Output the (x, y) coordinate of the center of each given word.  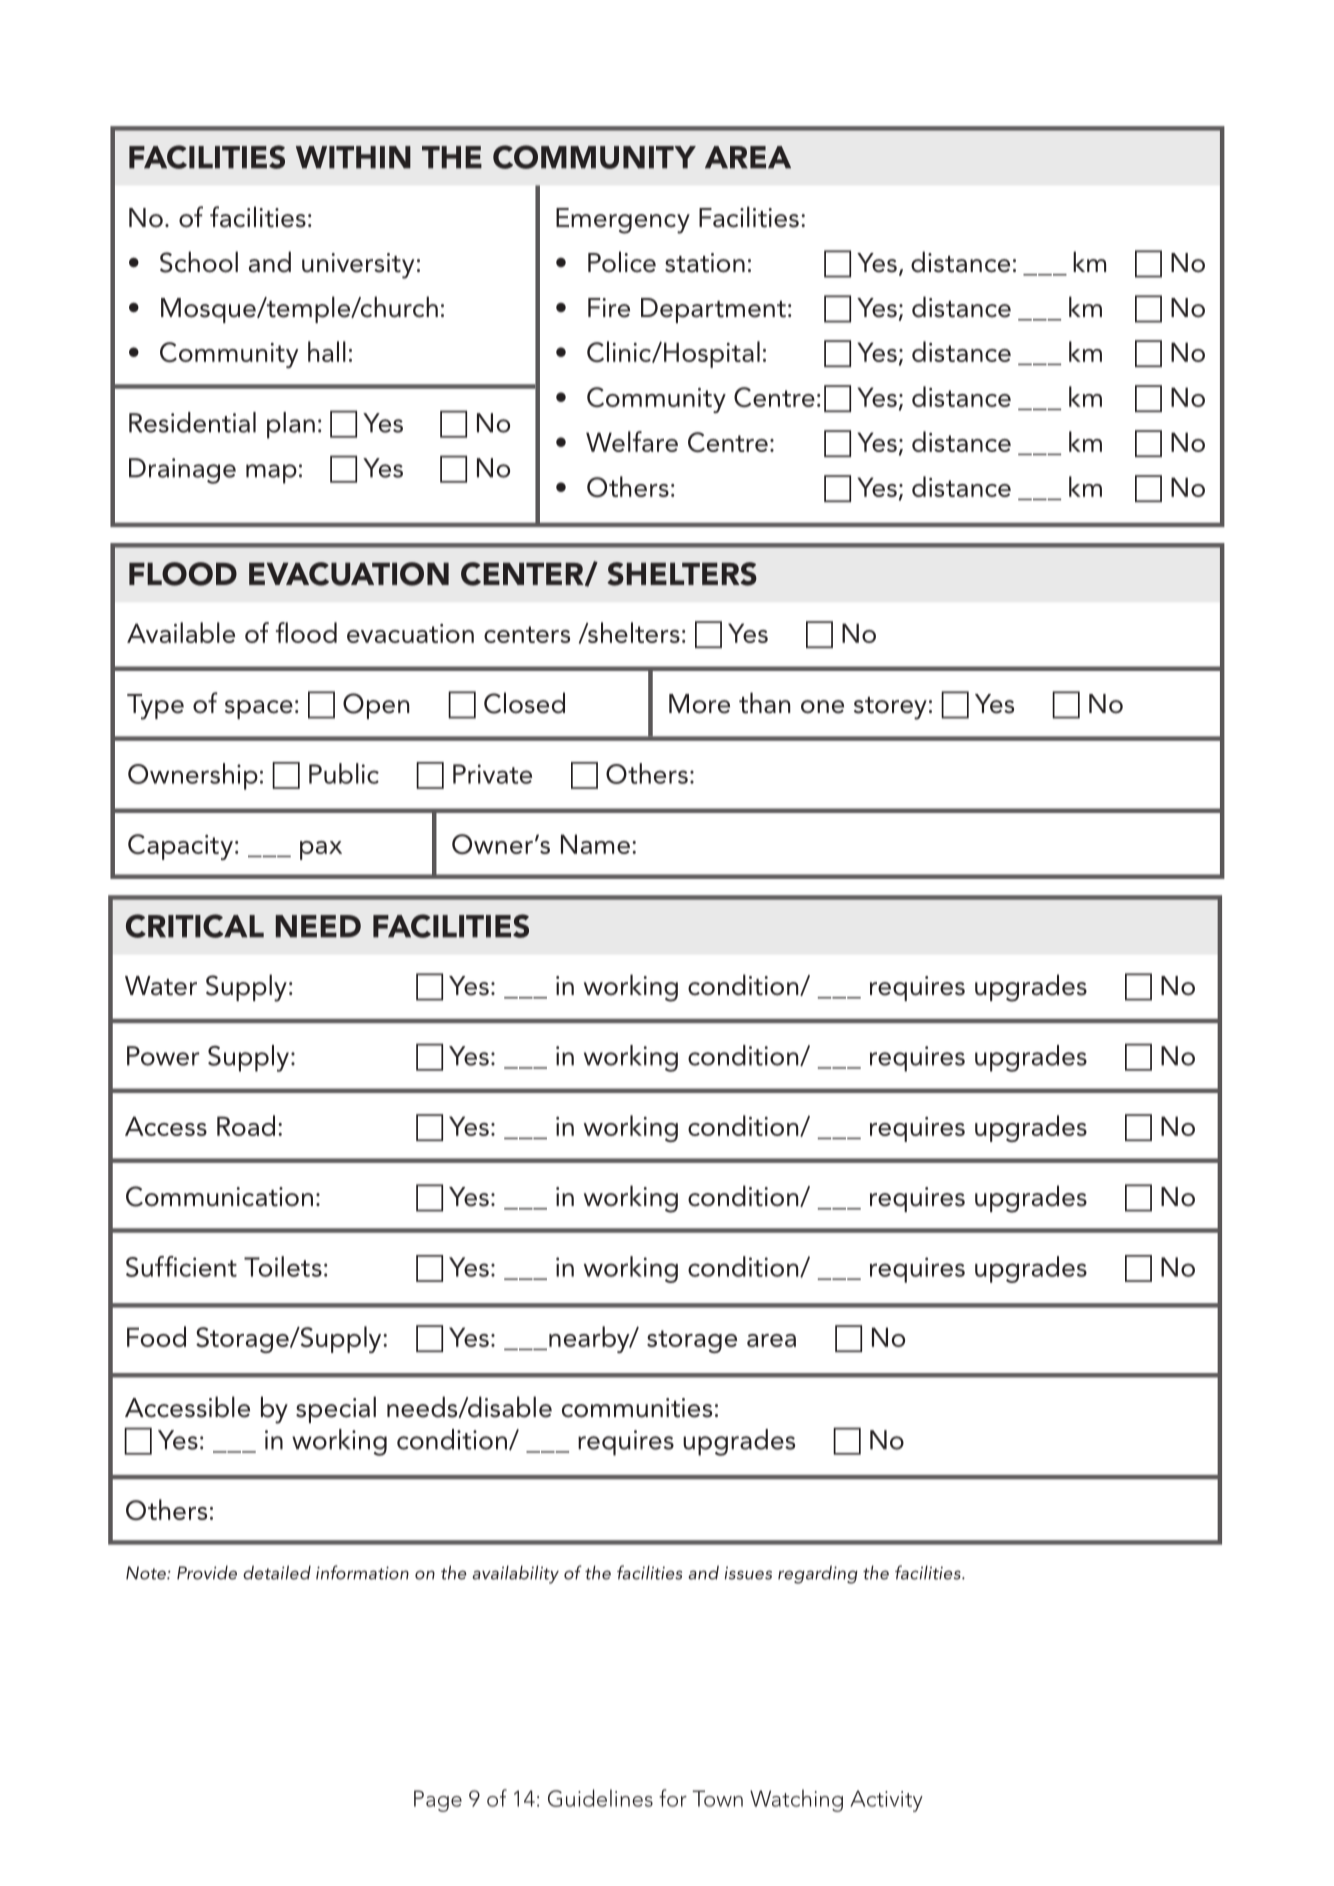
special (336, 1409)
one (822, 707)
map (271, 474)
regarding (818, 1574)
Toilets (283, 1266)
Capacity (180, 847)
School (199, 262)
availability (515, 1574)
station (705, 263)
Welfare (632, 441)
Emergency (623, 221)
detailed (277, 1572)
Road (246, 1125)
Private (492, 774)
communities (637, 1408)
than (764, 703)
